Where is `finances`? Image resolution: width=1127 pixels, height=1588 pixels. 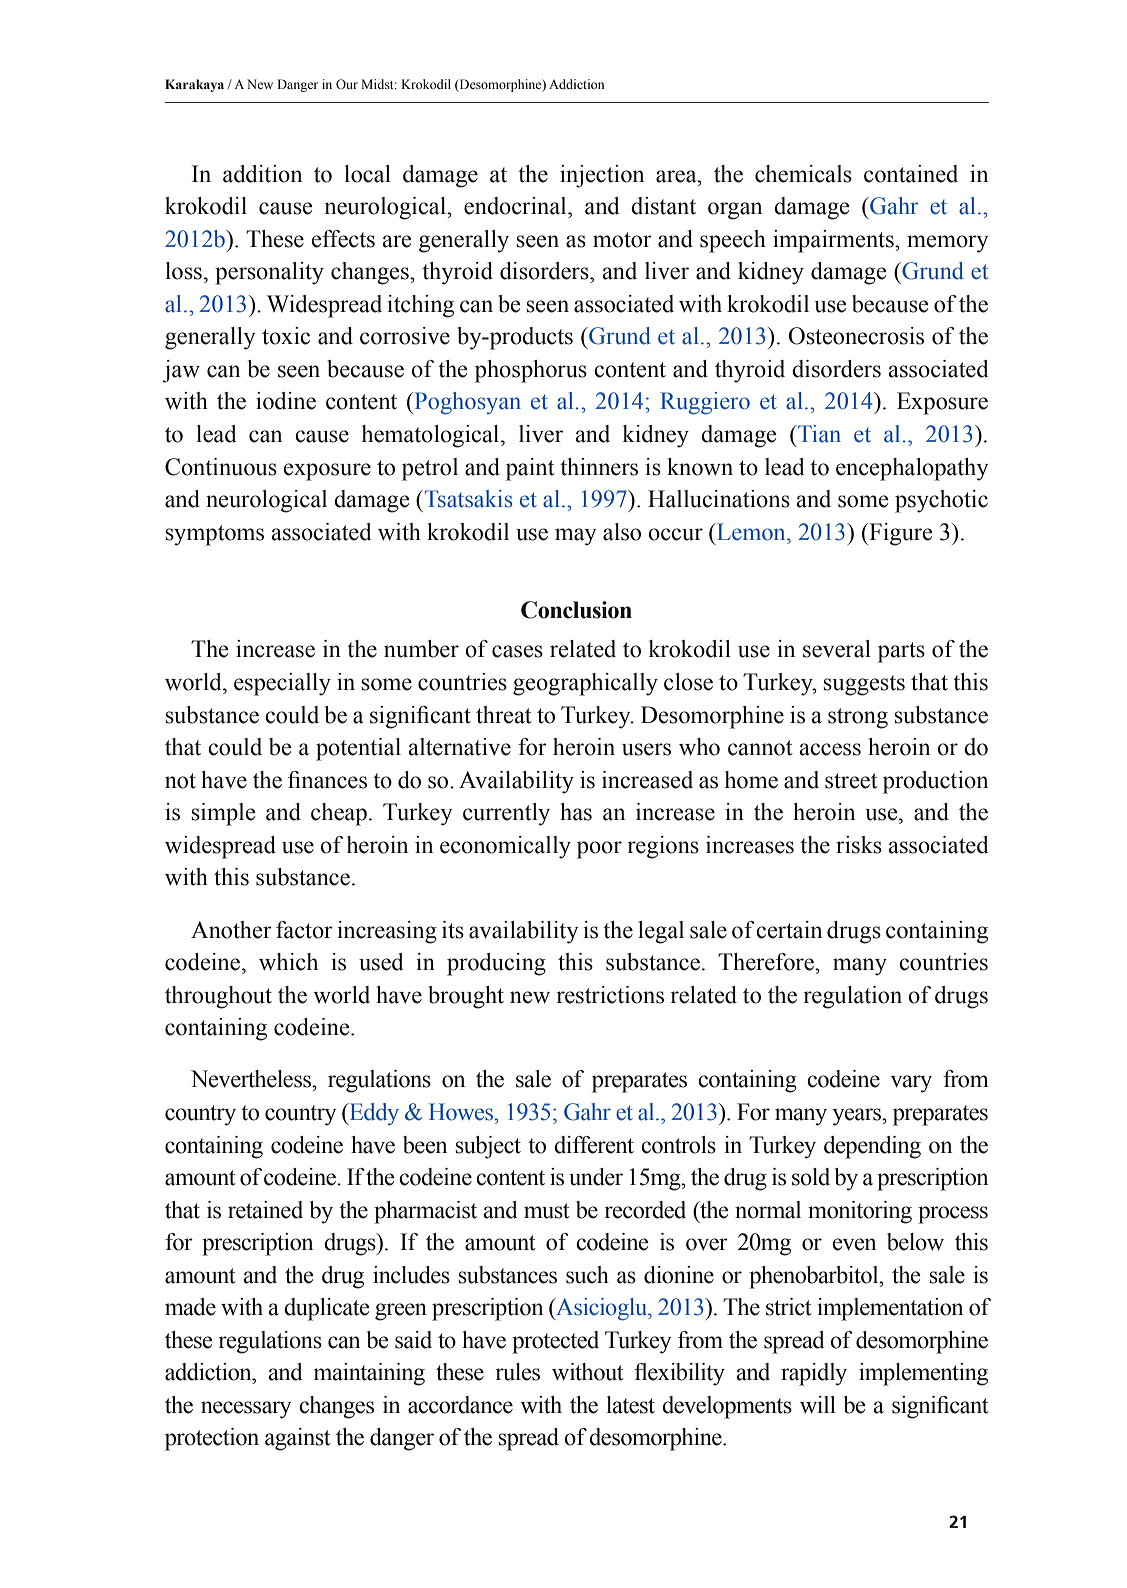
finances is located at coordinates (327, 780).
